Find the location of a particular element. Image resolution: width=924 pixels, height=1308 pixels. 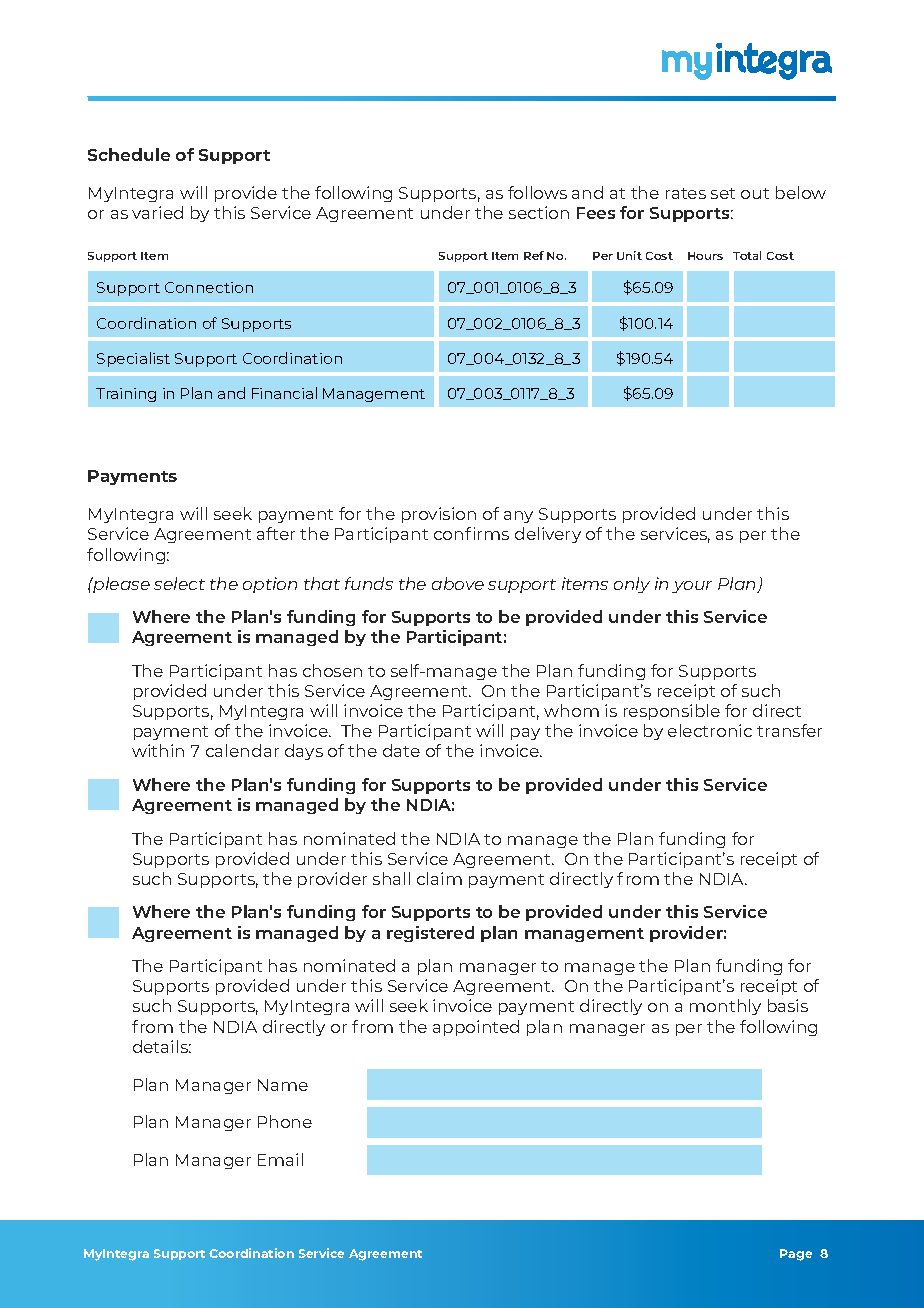

registered is located at coordinates (430, 934).
